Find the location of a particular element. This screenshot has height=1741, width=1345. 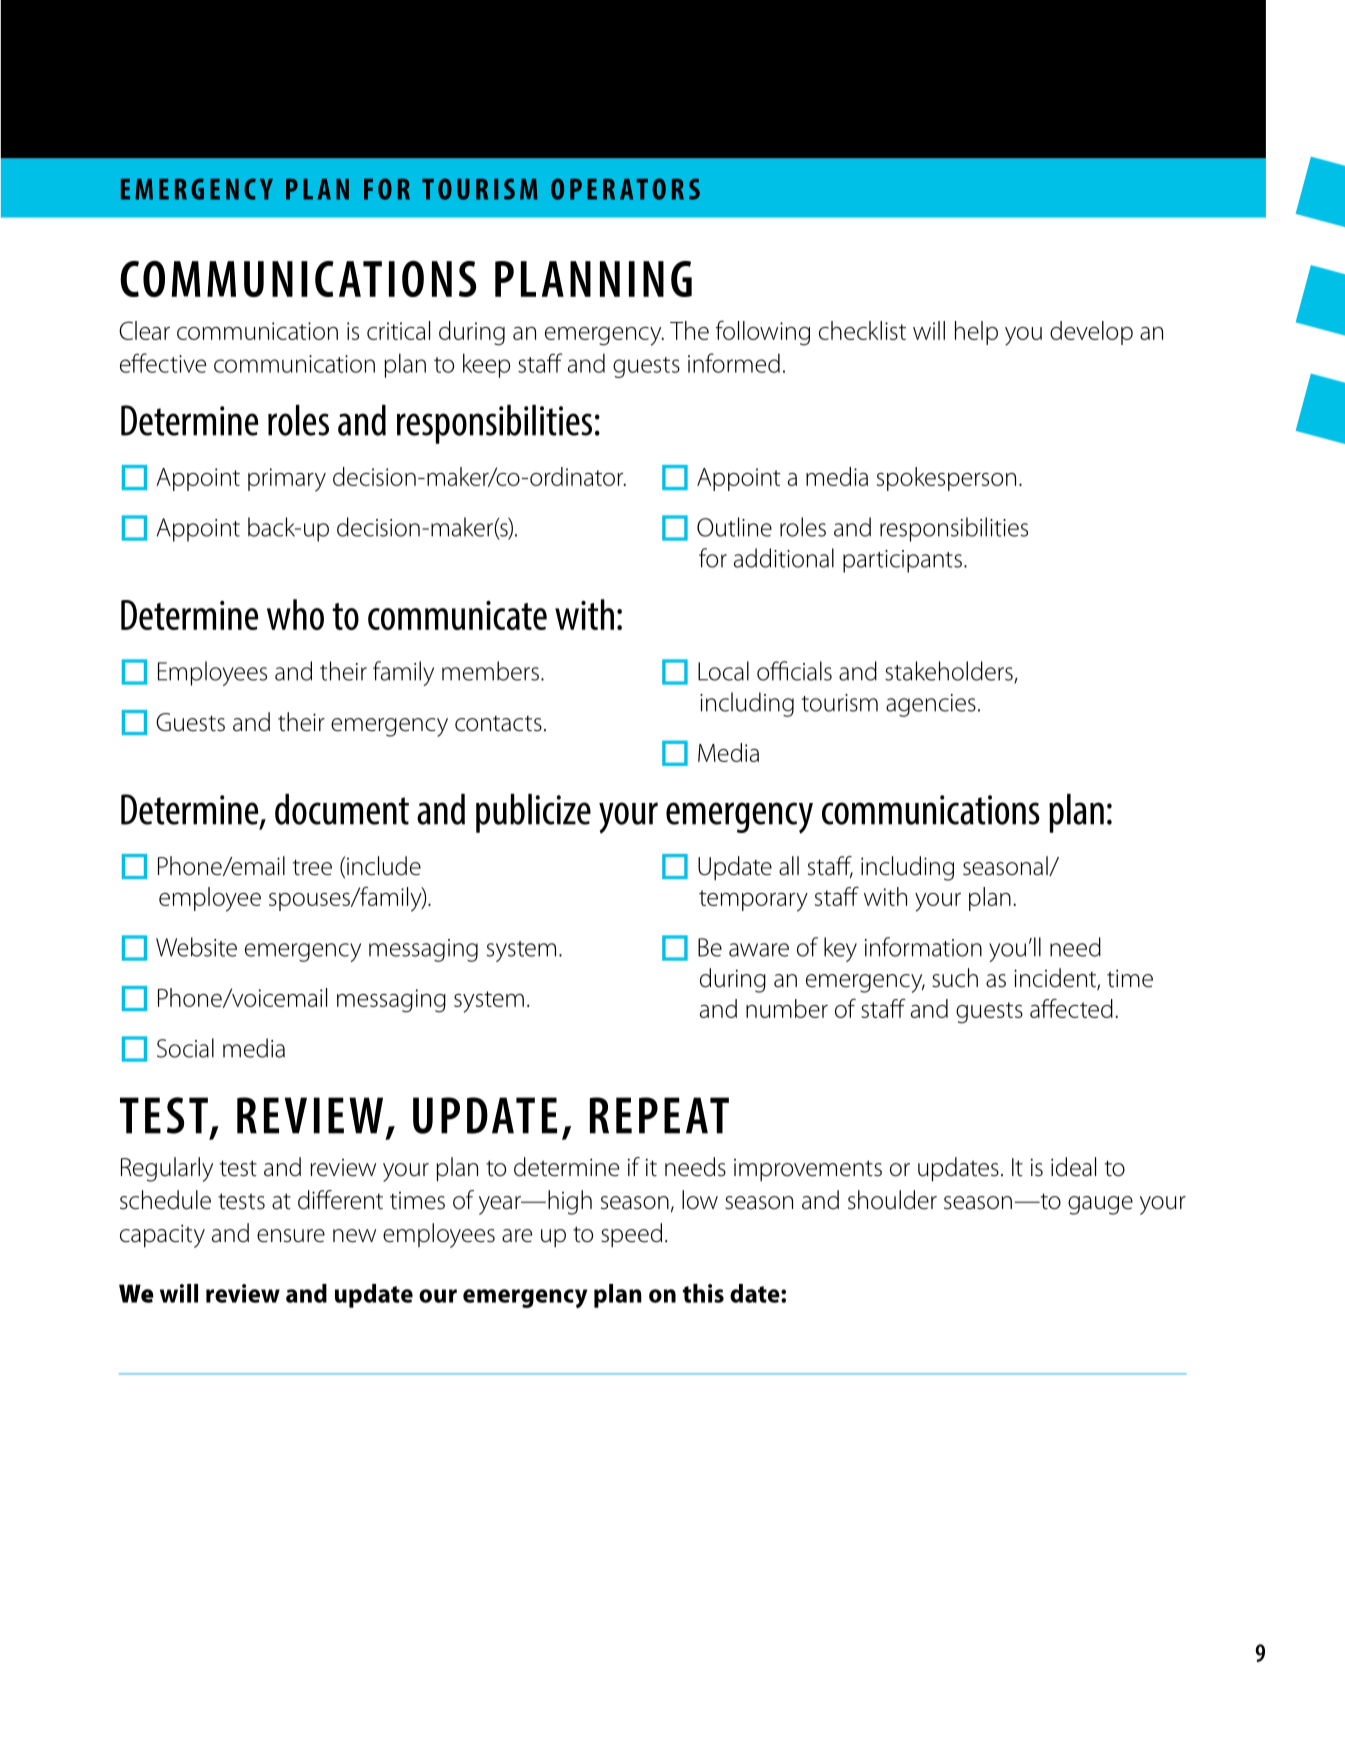

ensure is located at coordinates (291, 1236).
